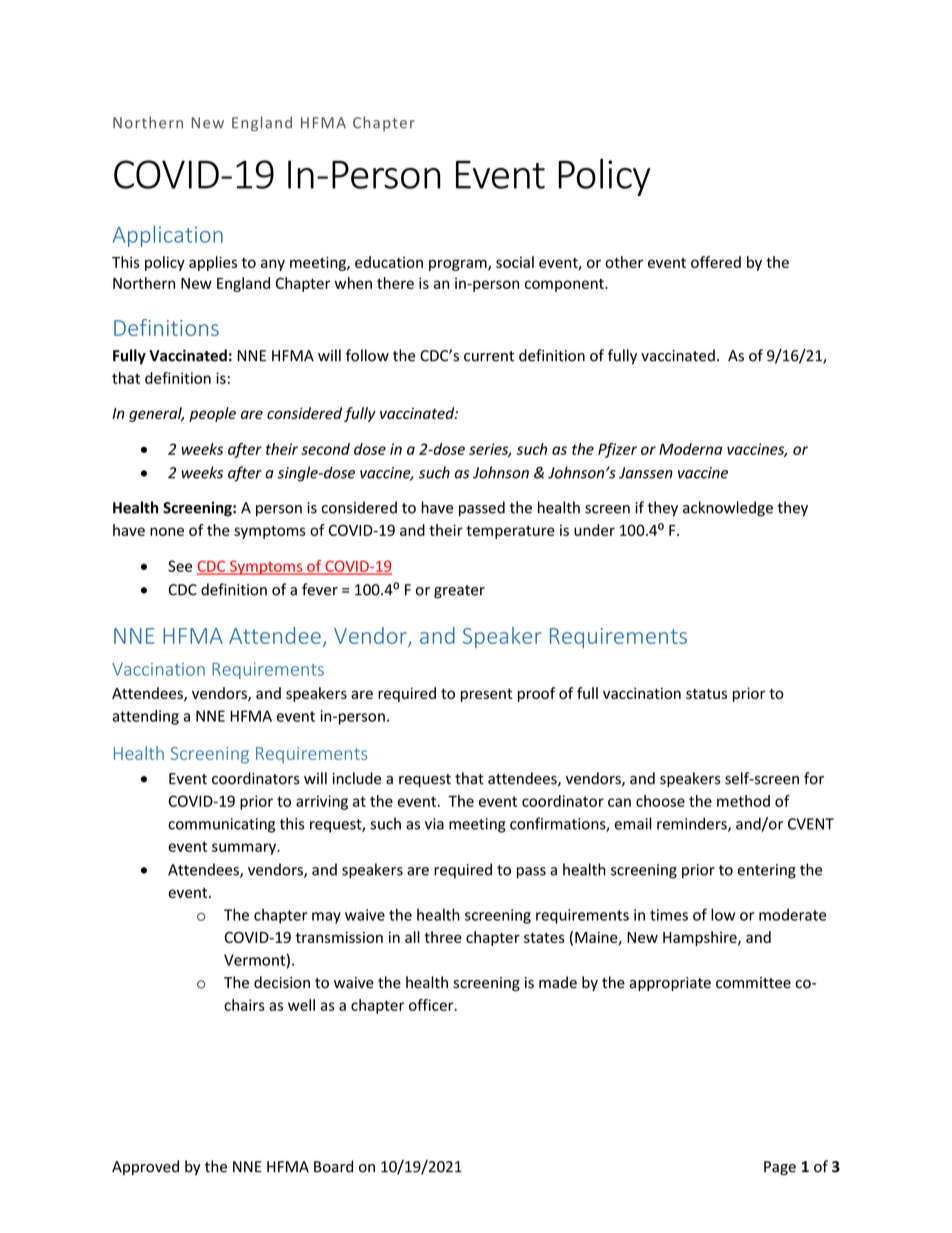 This screenshot has height=1233, width=952. What do you see at coordinates (145, 1167) in the screenshot?
I see `Approved` at bounding box center [145, 1167].
